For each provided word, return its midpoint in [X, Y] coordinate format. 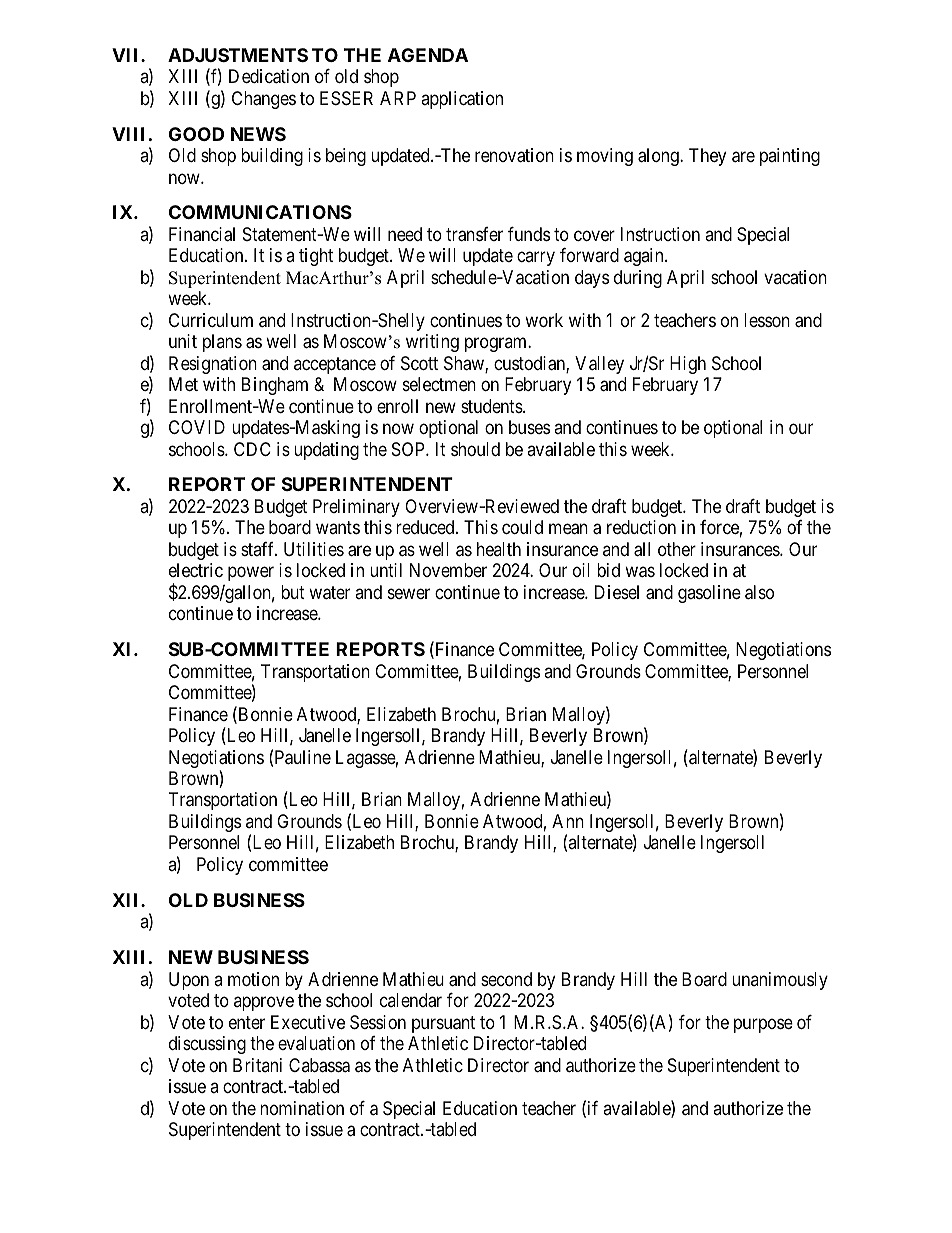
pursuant [443, 1024]
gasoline [709, 594]
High [688, 365]
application [462, 100]
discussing [207, 1045]
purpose [763, 1025]
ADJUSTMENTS [238, 55]
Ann [568, 821]
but [293, 592]
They [707, 157]
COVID [197, 427]
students [492, 406]
